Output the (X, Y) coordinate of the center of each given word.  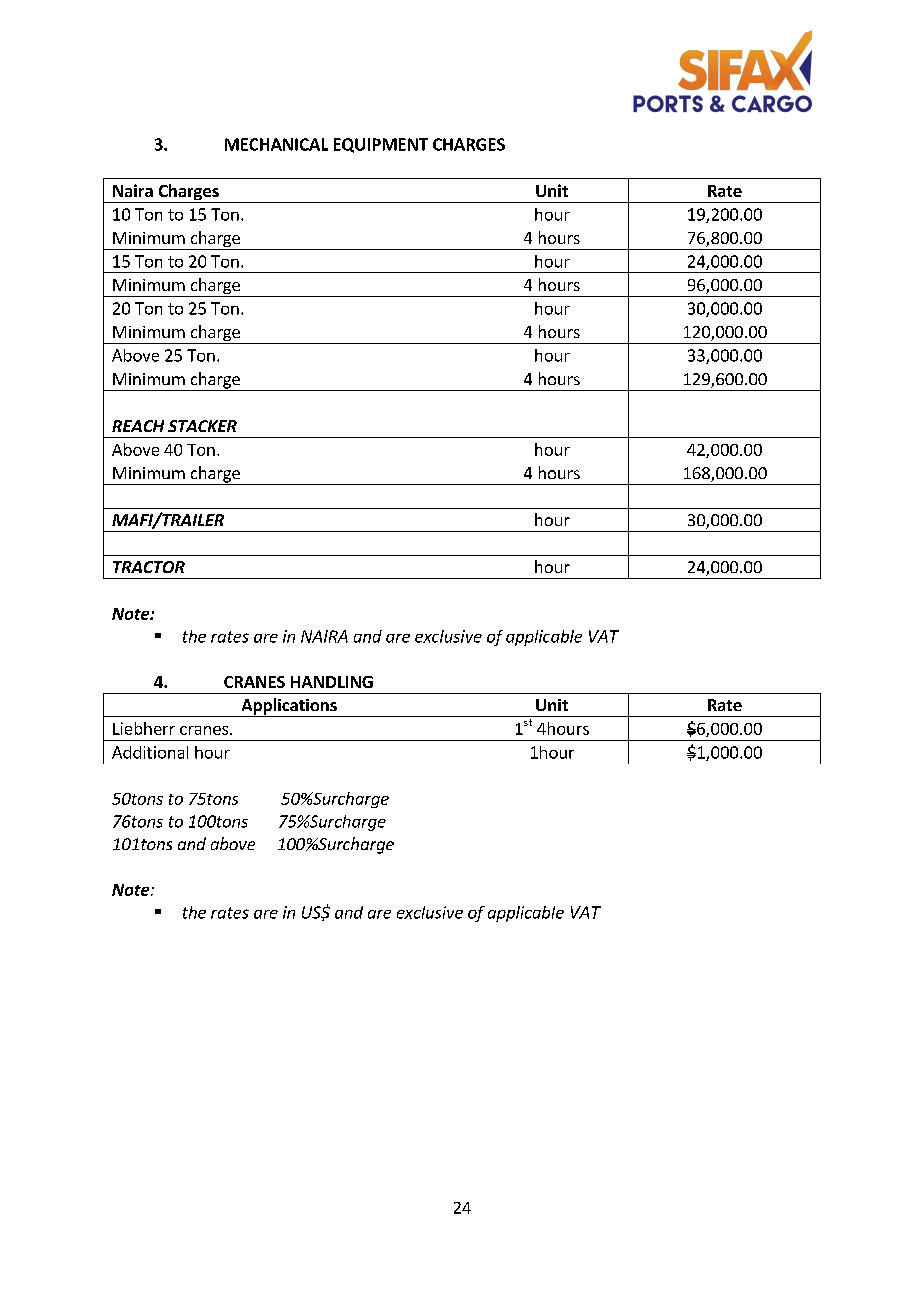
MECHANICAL (276, 144)
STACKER (202, 426)
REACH (138, 426)
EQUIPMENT (381, 145)
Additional (150, 752)
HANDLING (332, 682)
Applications (289, 707)
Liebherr (144, 728)
